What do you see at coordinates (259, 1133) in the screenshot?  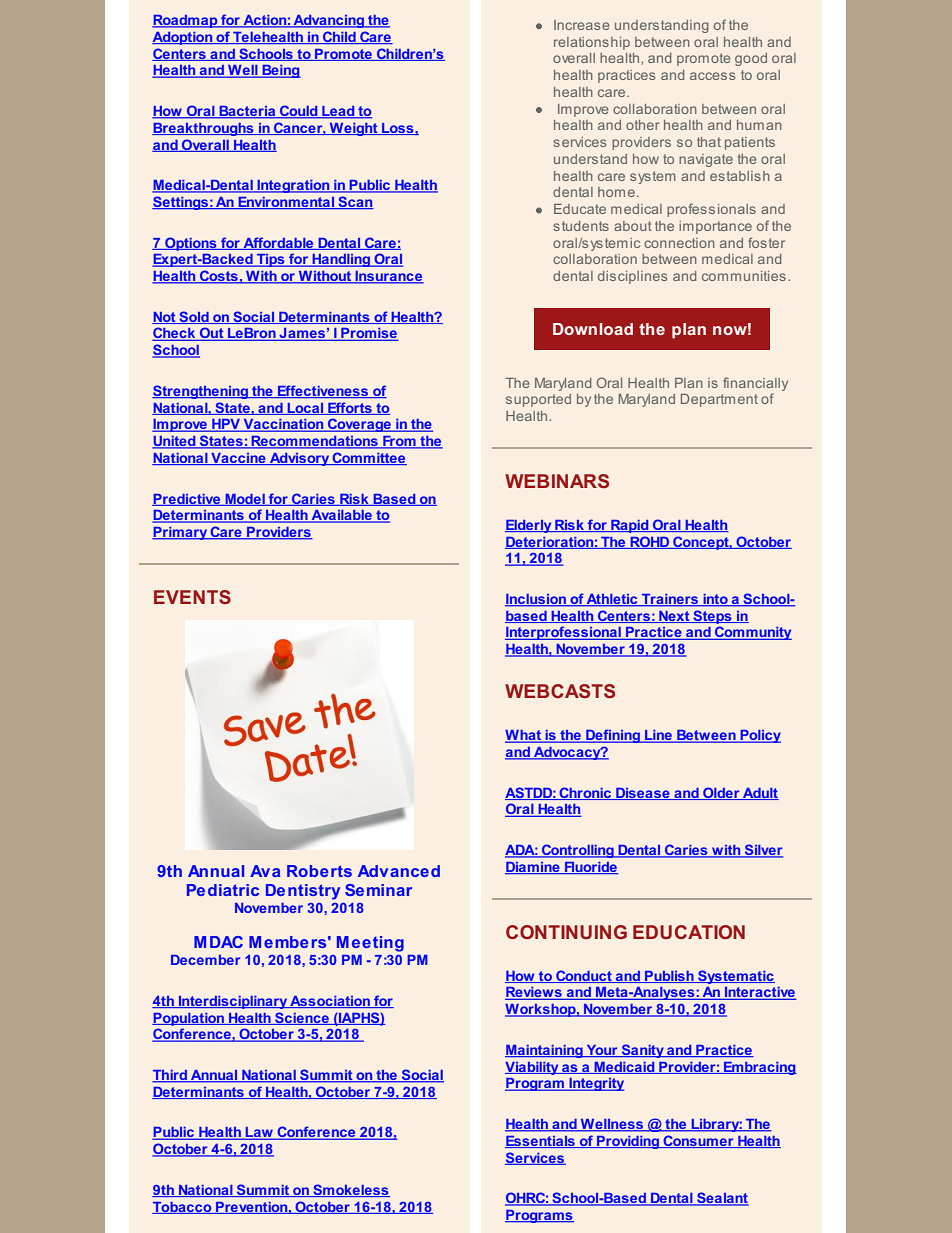 I see `Law` at bounding box center [259, 1133].
